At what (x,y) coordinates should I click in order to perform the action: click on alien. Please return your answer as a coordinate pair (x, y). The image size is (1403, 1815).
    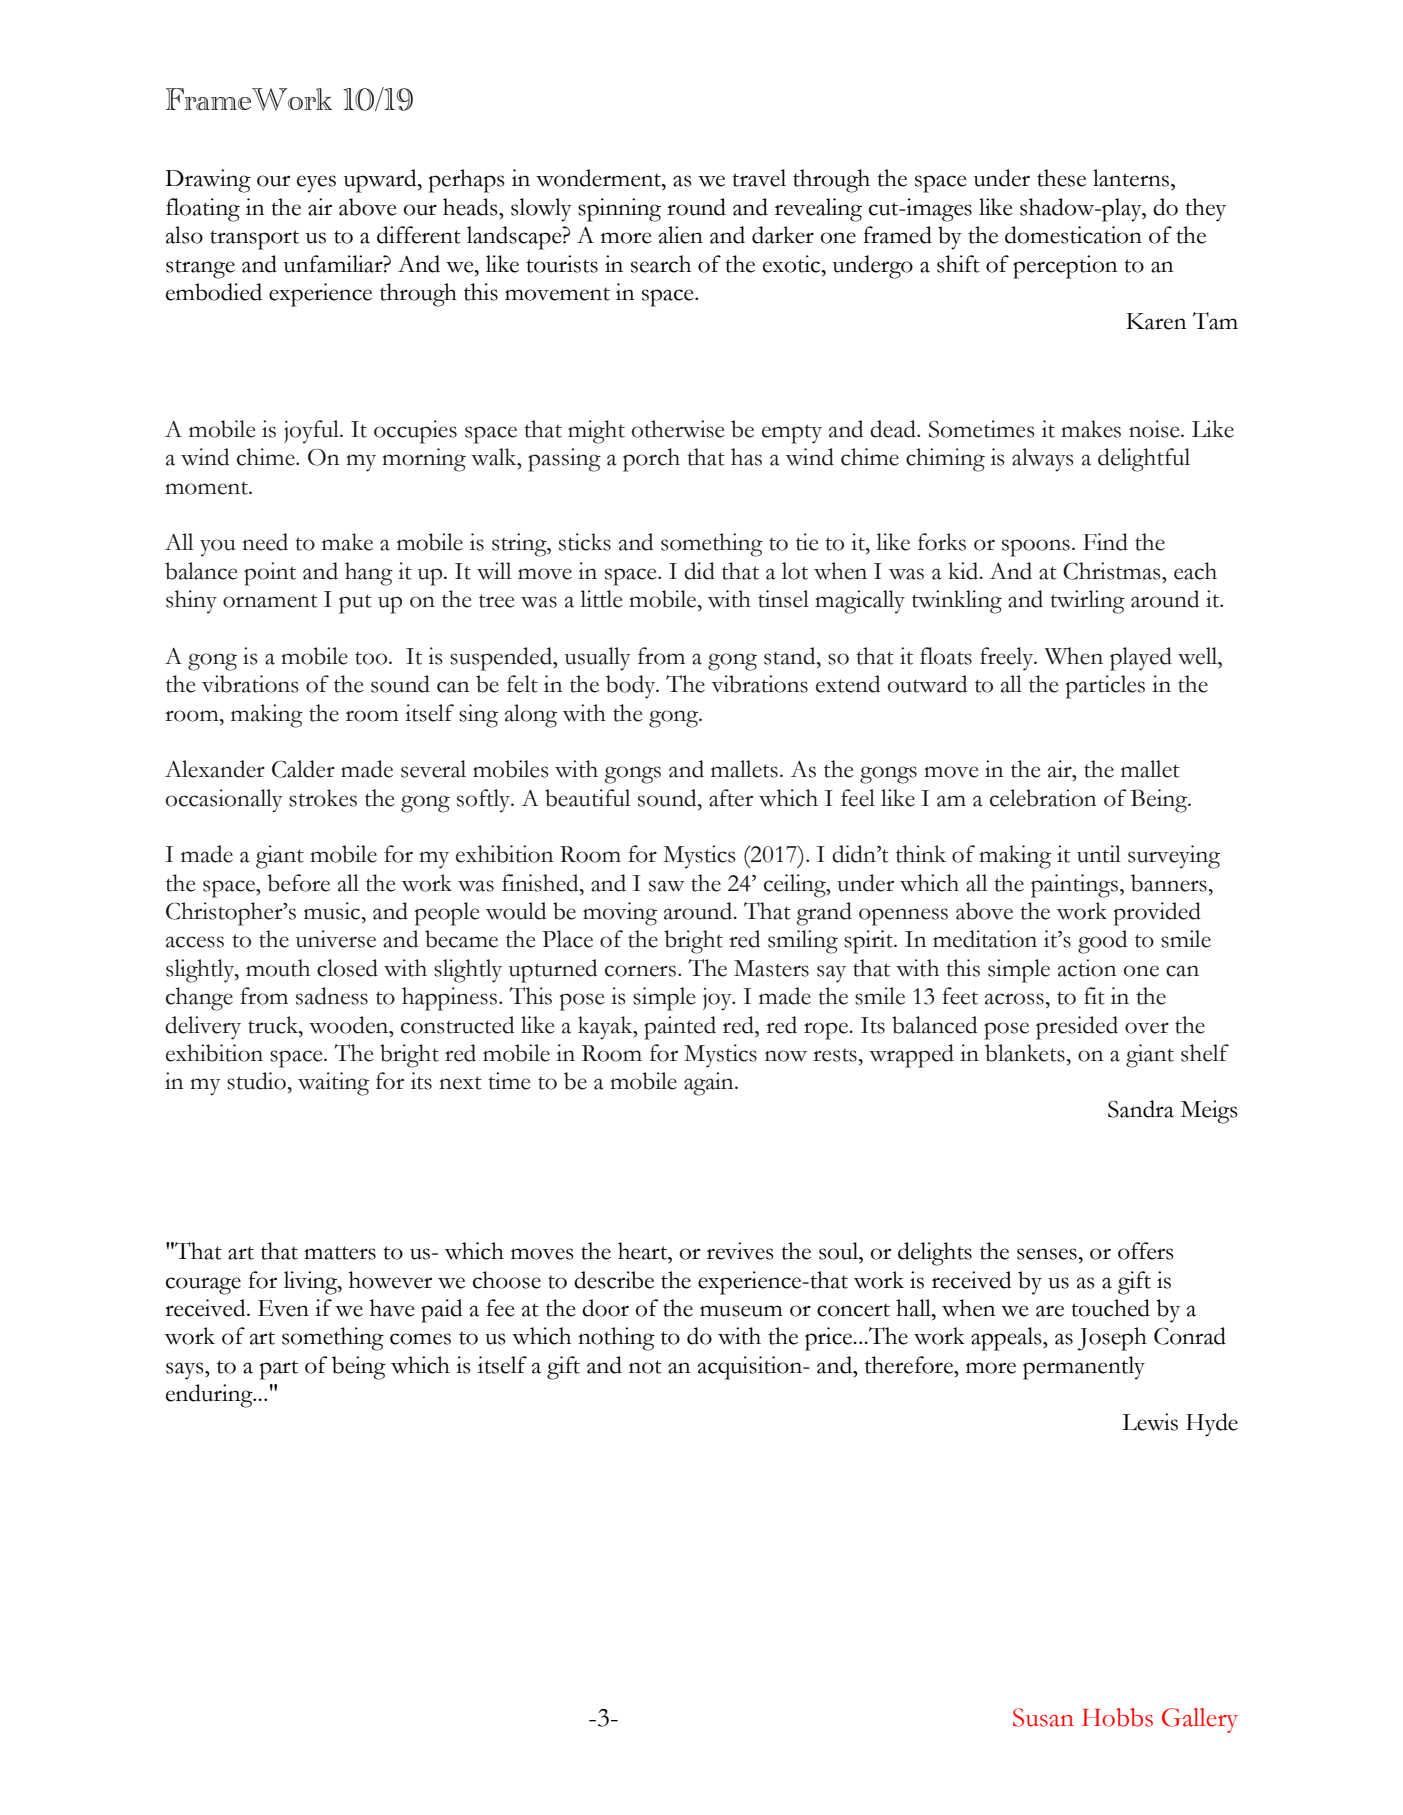
    Looking at the image, I should click on (681, 235).
